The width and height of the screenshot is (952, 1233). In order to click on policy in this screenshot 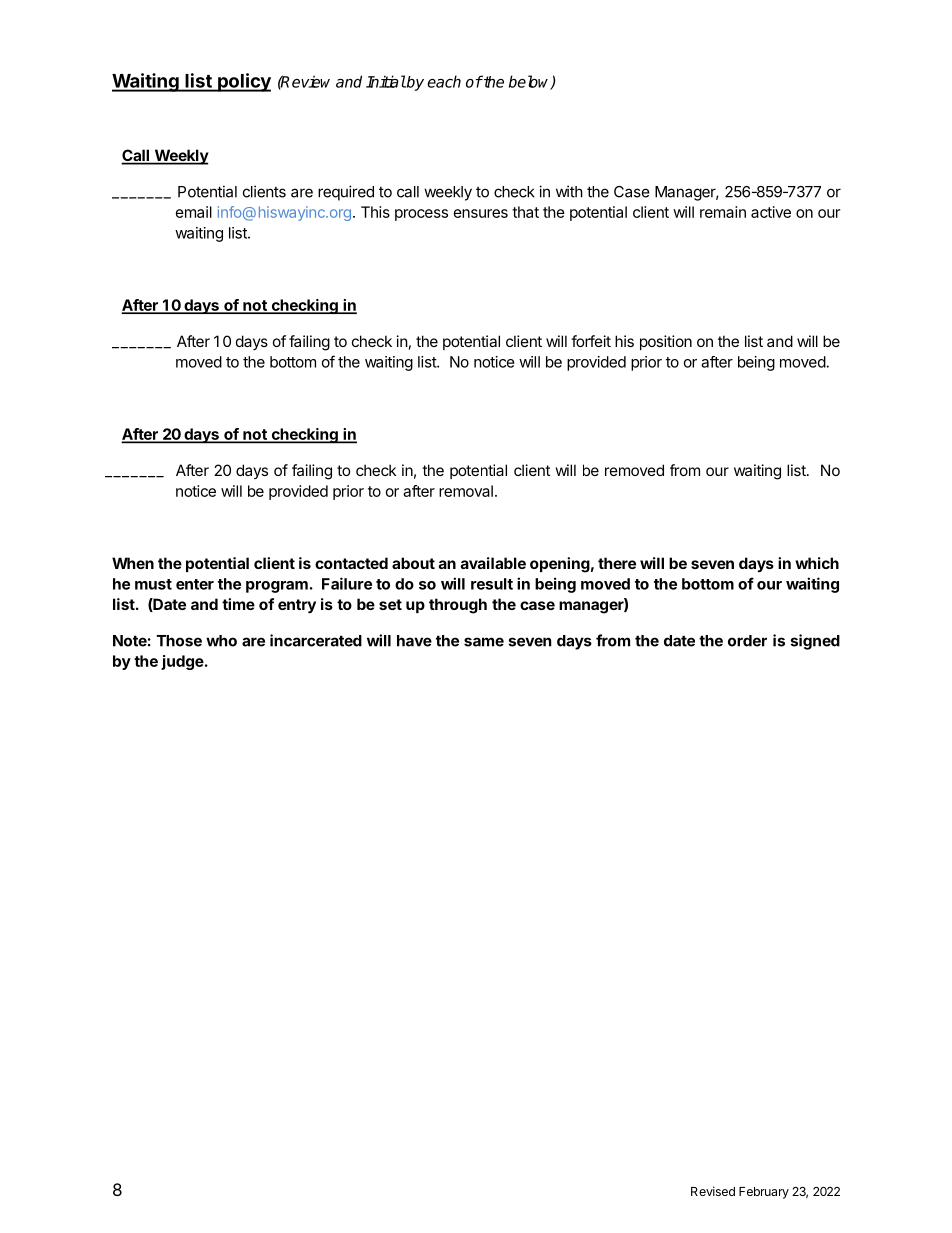, I will do `click(243, 82)`.
